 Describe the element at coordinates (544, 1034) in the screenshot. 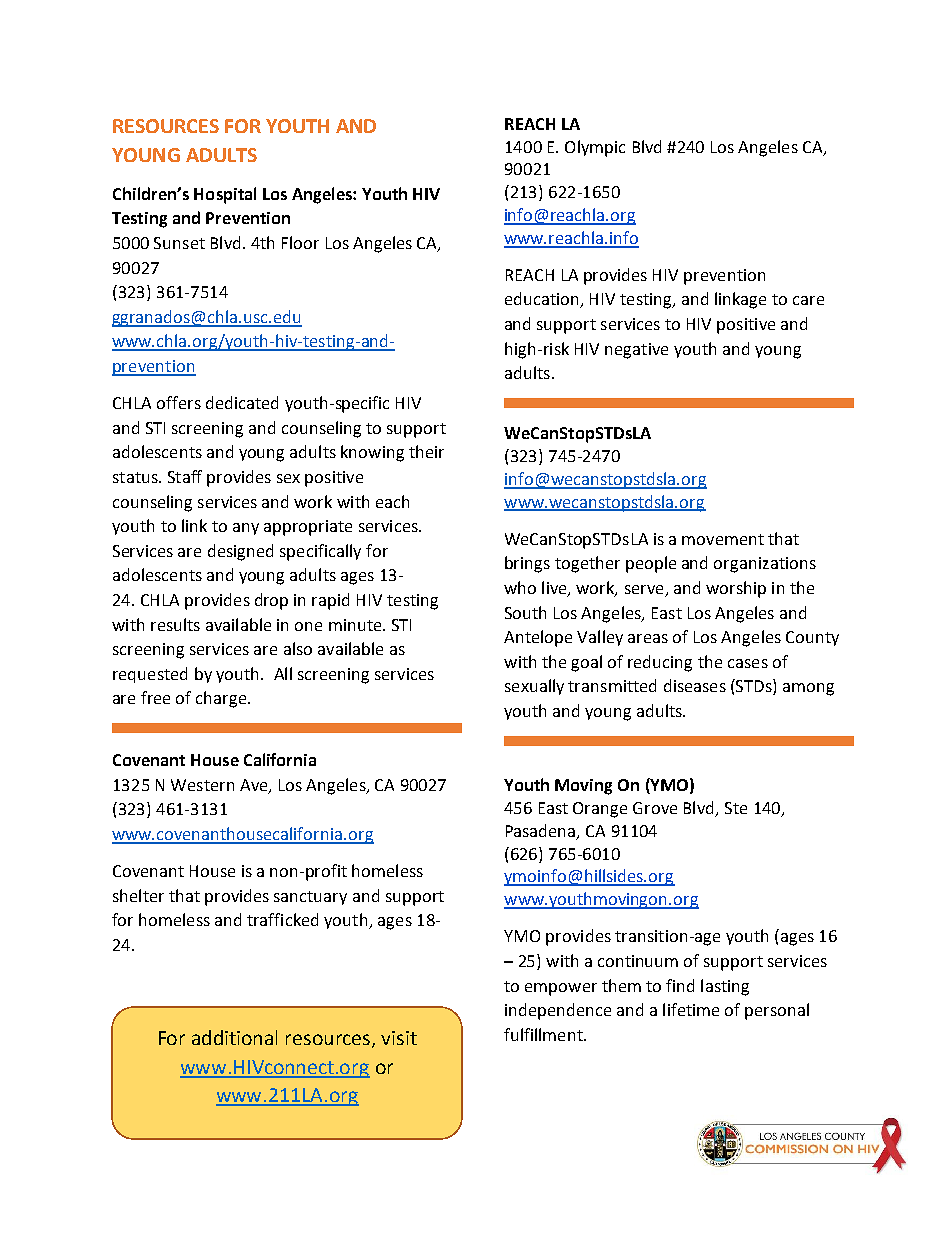

I see `fulfillment` at that location.
